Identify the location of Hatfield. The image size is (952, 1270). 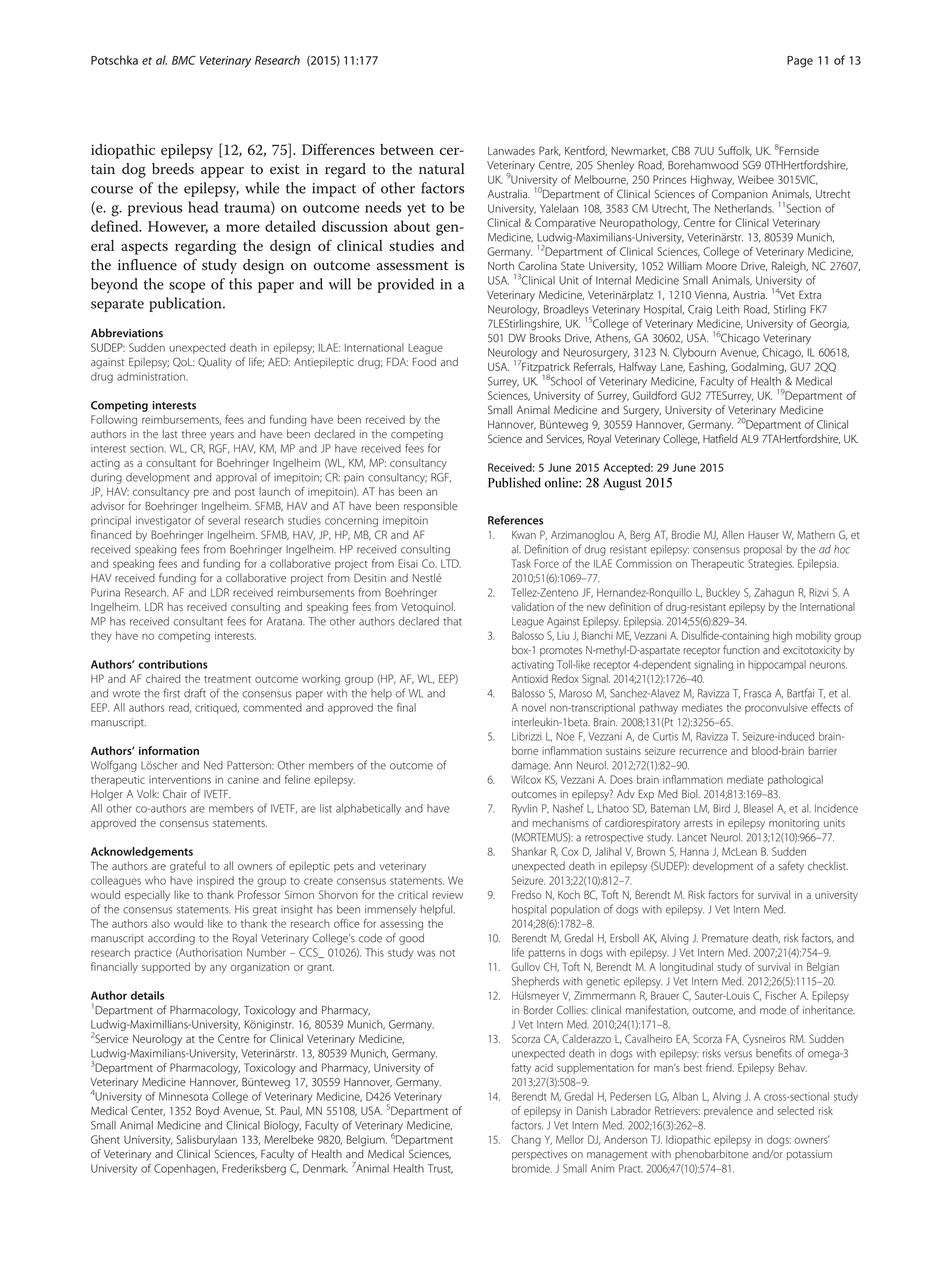
(720, 438).
